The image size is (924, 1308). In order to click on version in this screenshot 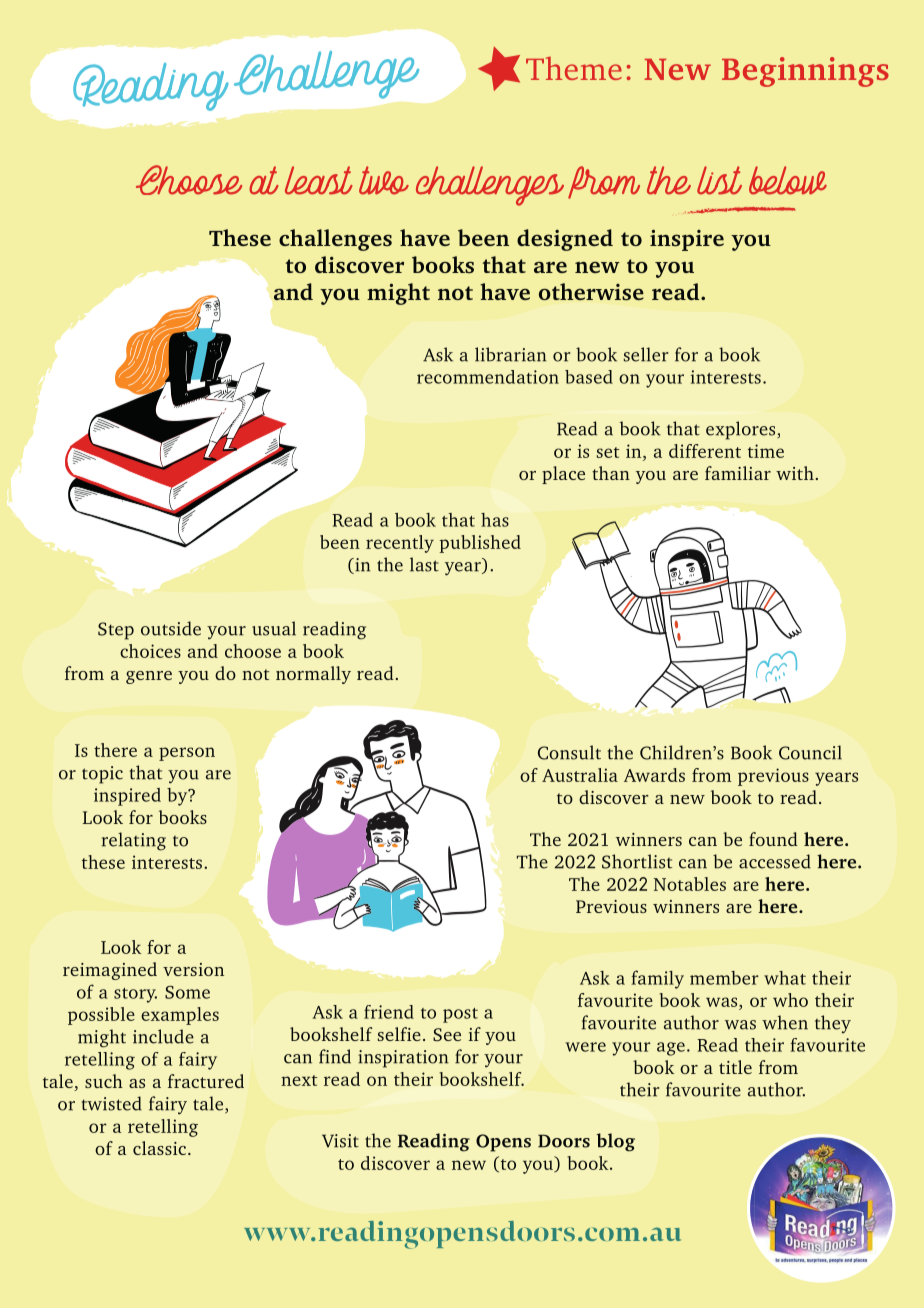, I will do `click(193, 969)`.
